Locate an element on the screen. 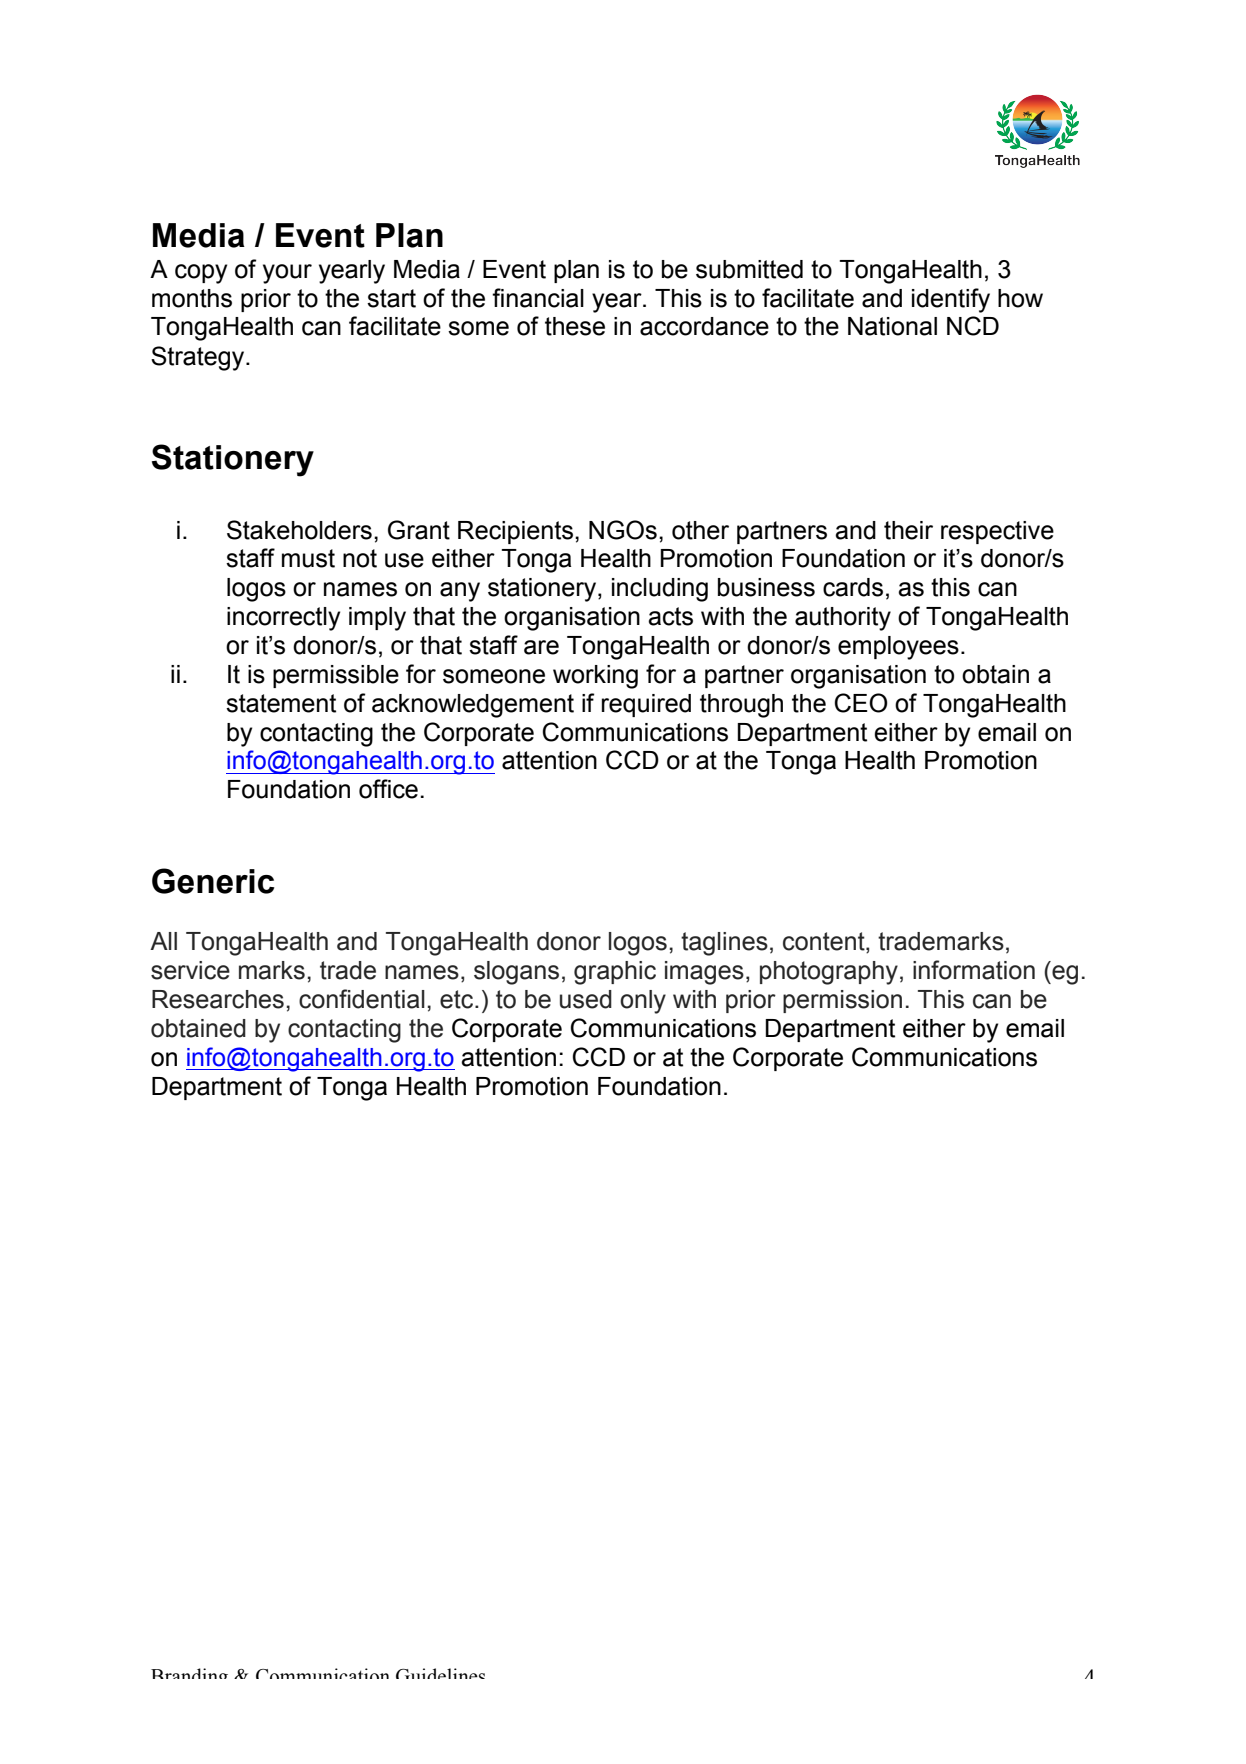  Stakeholders is located at coordinates (299, 530).
